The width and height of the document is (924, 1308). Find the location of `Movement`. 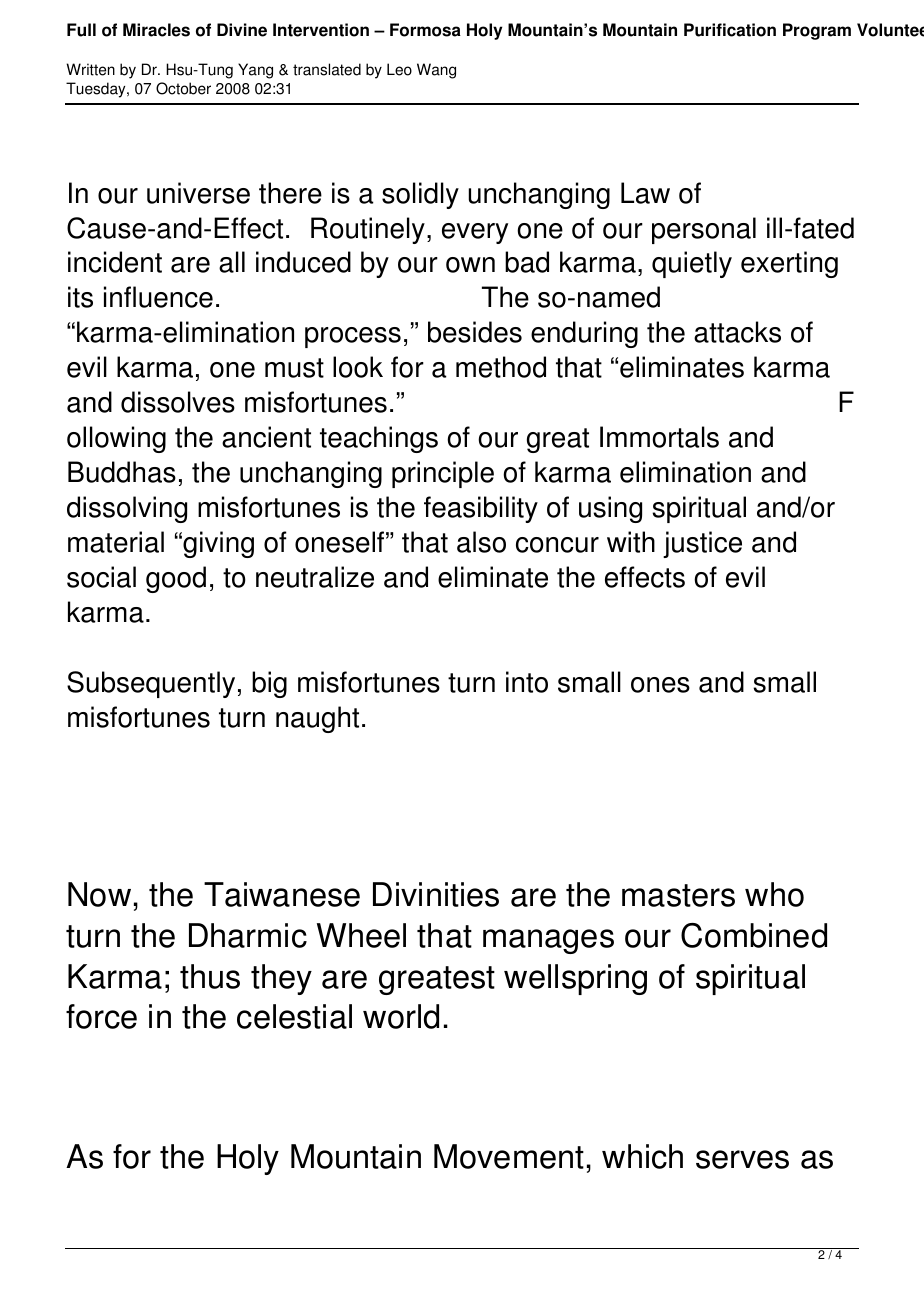

Movement is located at coordinates (509, 1156).
